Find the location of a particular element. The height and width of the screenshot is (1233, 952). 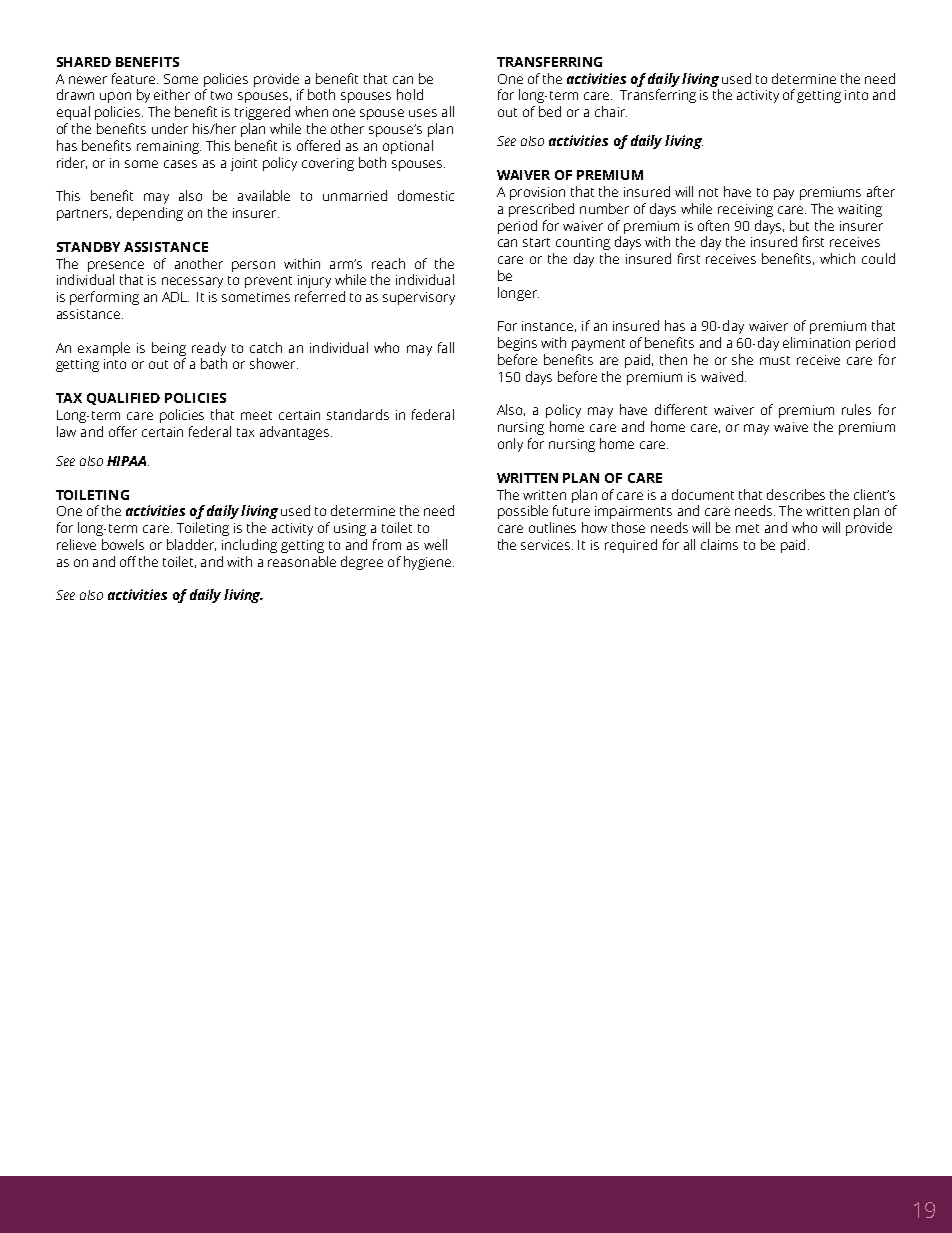

feature is located at coordinates (135, 78).
